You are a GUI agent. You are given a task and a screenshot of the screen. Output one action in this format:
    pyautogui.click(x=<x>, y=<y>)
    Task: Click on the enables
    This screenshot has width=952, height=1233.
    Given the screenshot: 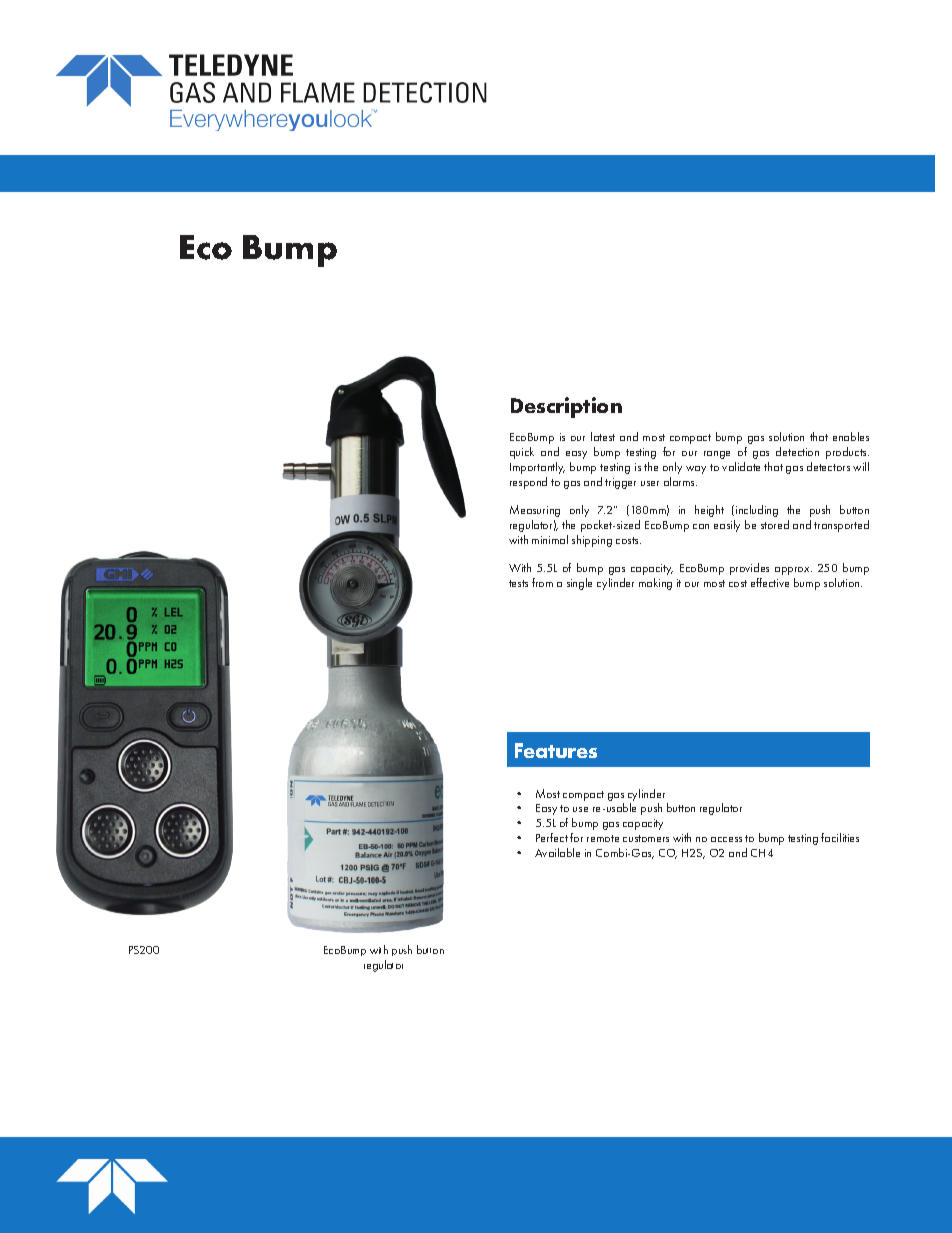 What is the action you would take?
    pyautogui.click(x=851, y=436)
